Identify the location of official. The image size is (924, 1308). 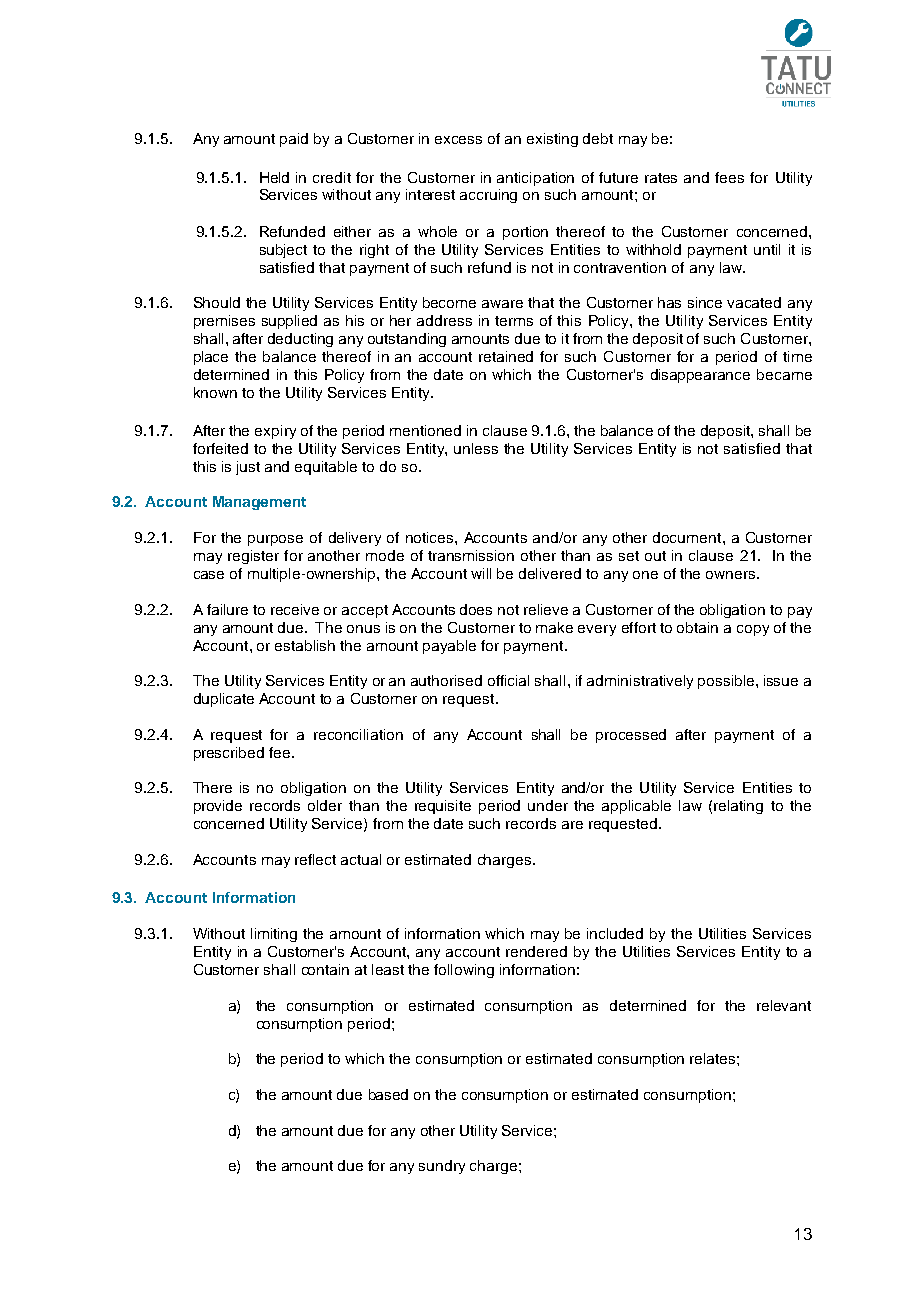
(508, 680).
